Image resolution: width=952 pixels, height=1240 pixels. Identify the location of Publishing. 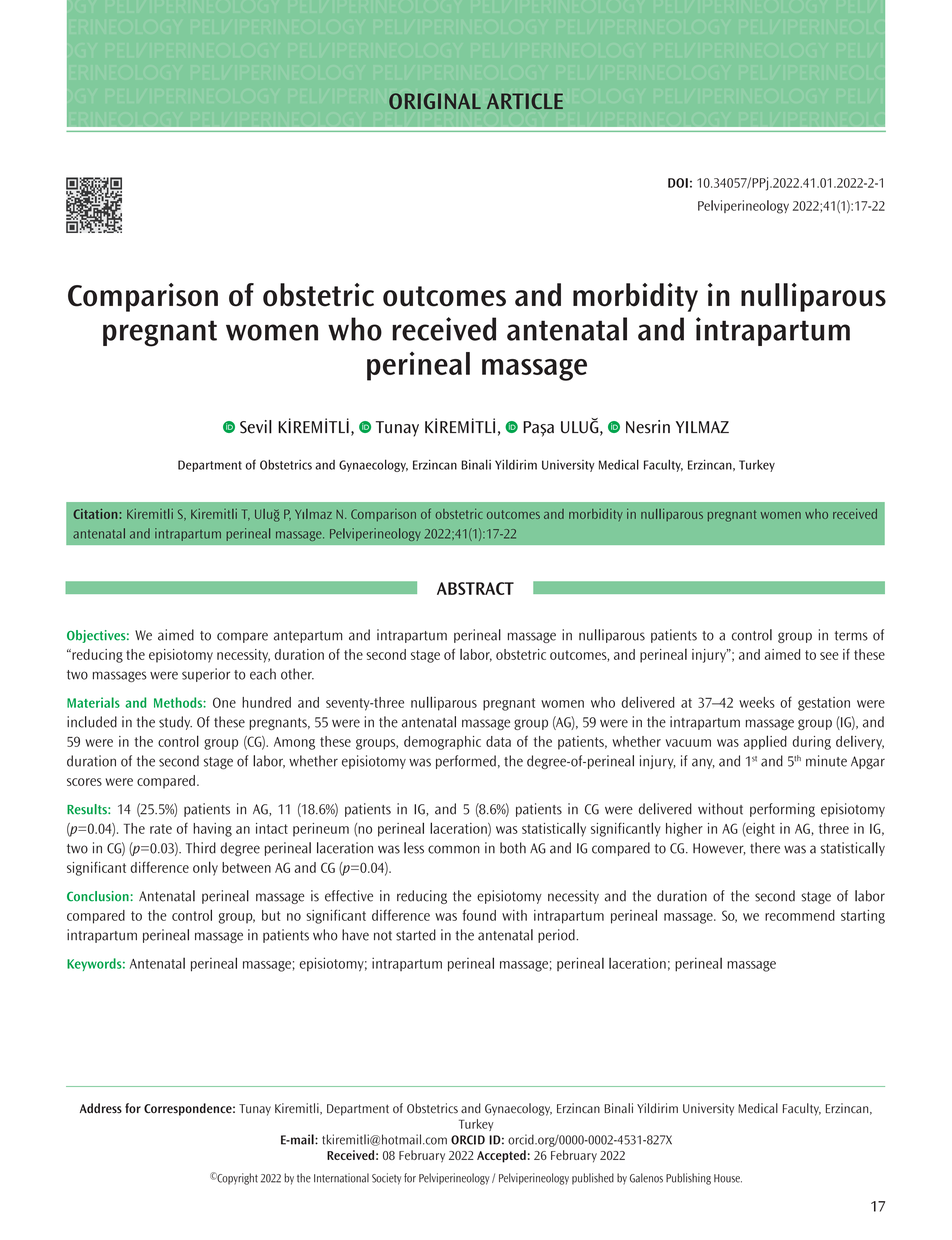
(688, 1179).
